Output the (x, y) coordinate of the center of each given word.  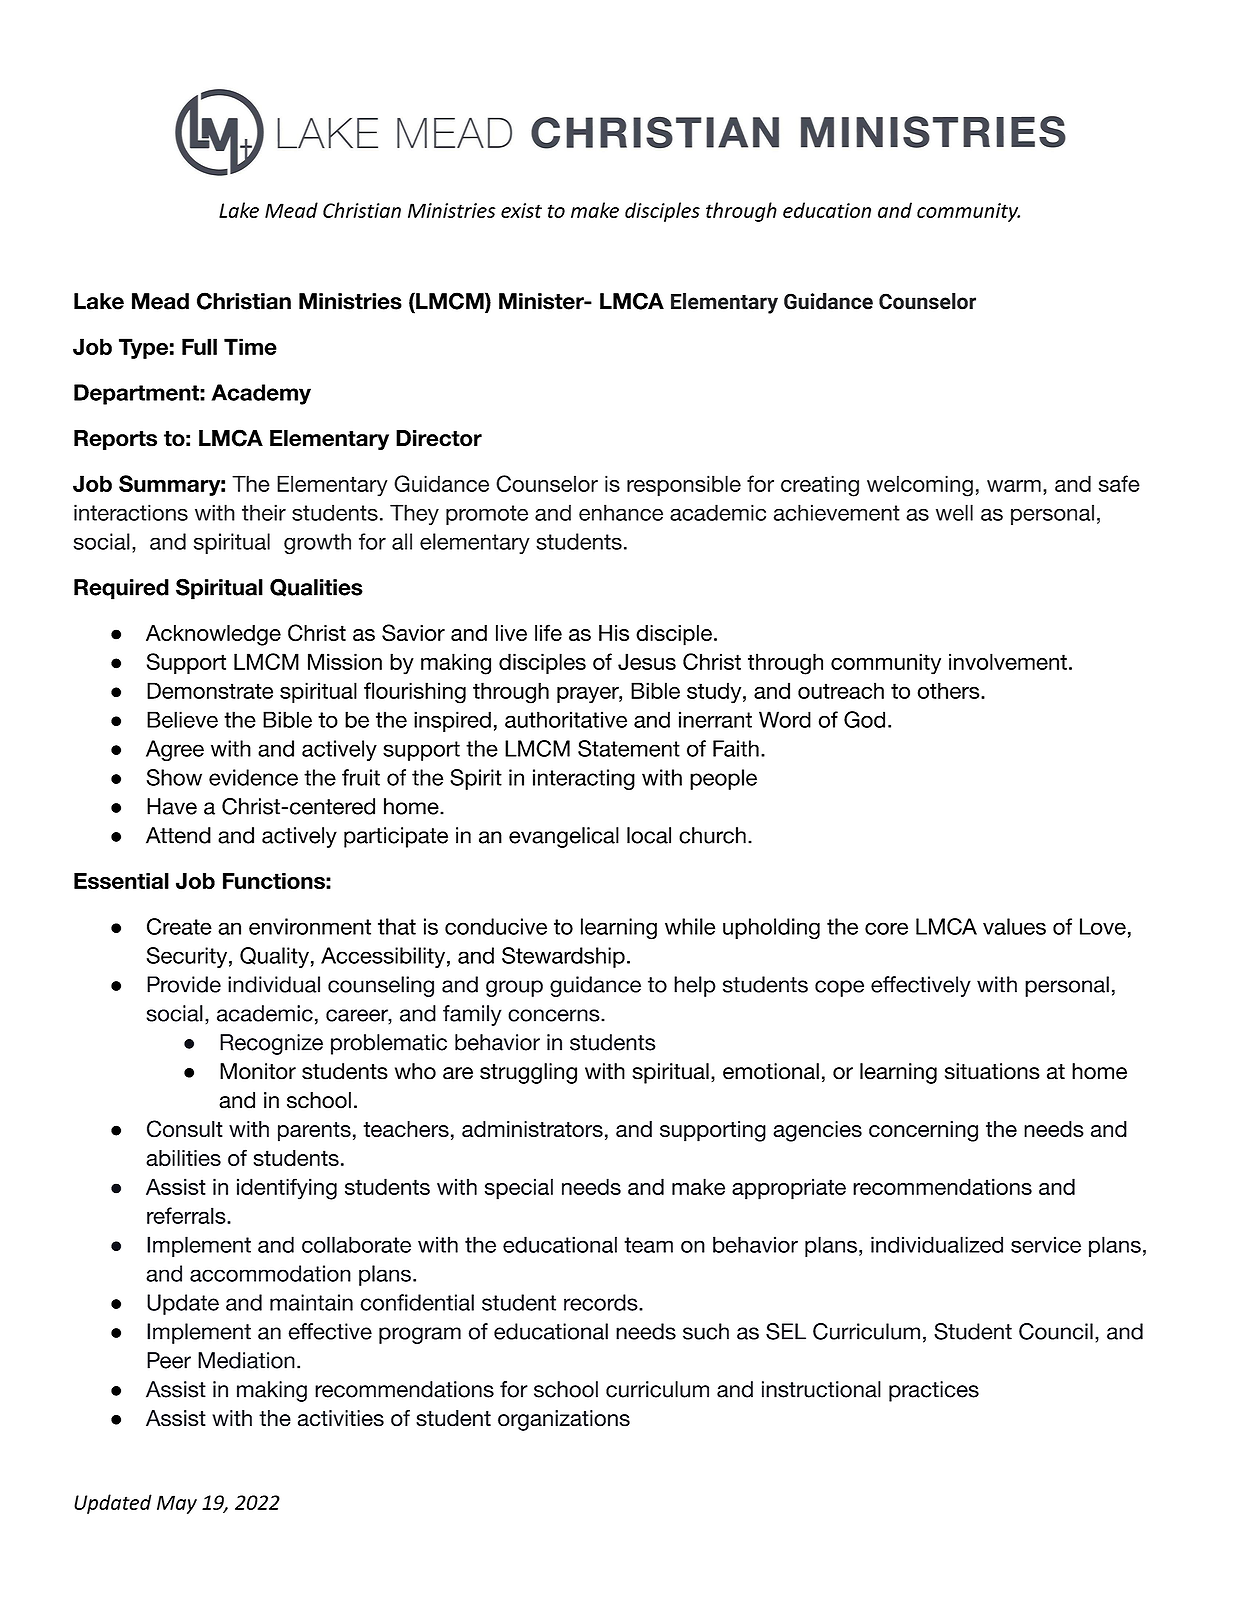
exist (521, 210)
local (649, 835)
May (177, 1504)
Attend (178, 835)
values (1014, 926)
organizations (564, 1420)
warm (1014, 486)
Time (250, 346)
